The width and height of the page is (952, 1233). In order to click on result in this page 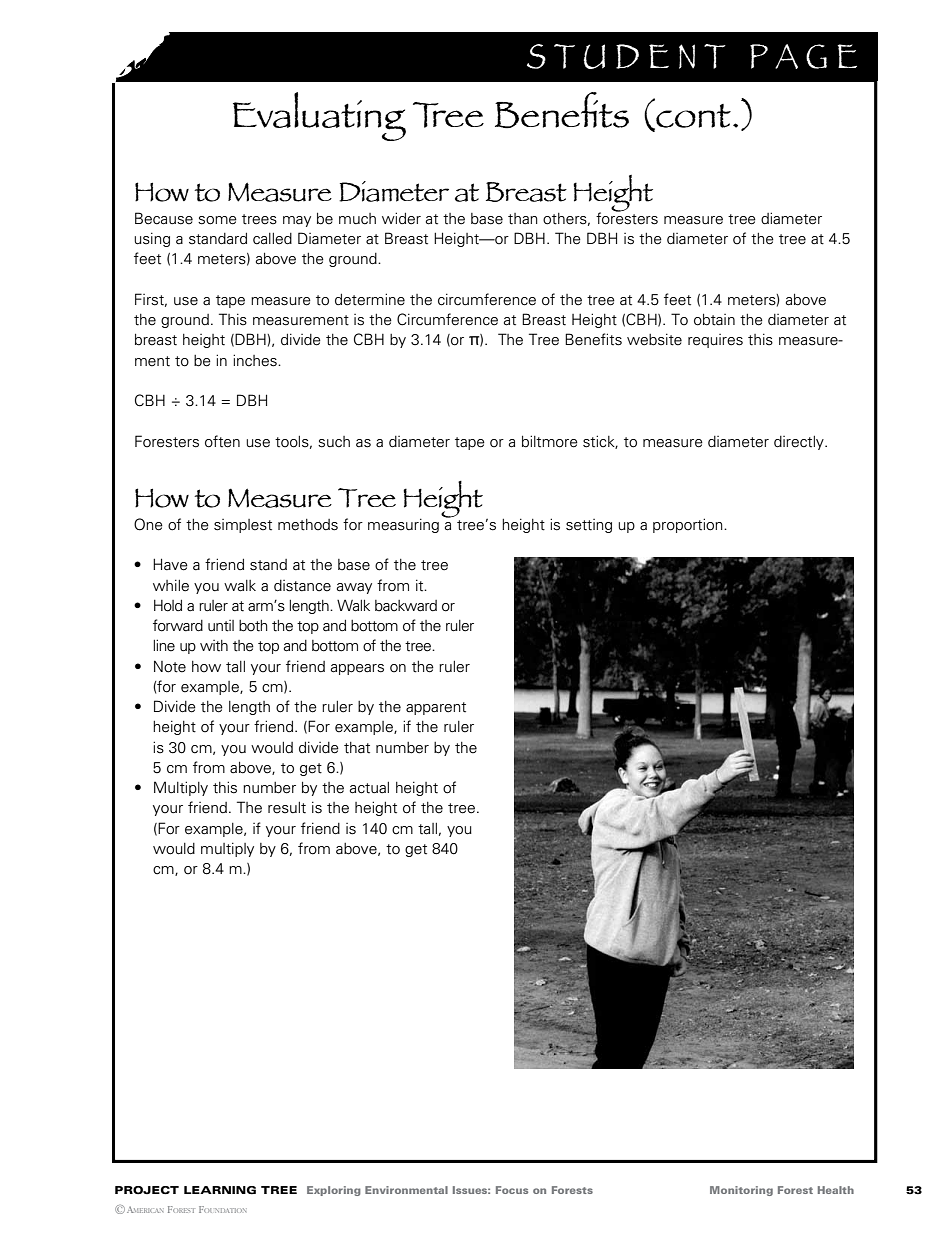, I will do `click(287, 808)`.
